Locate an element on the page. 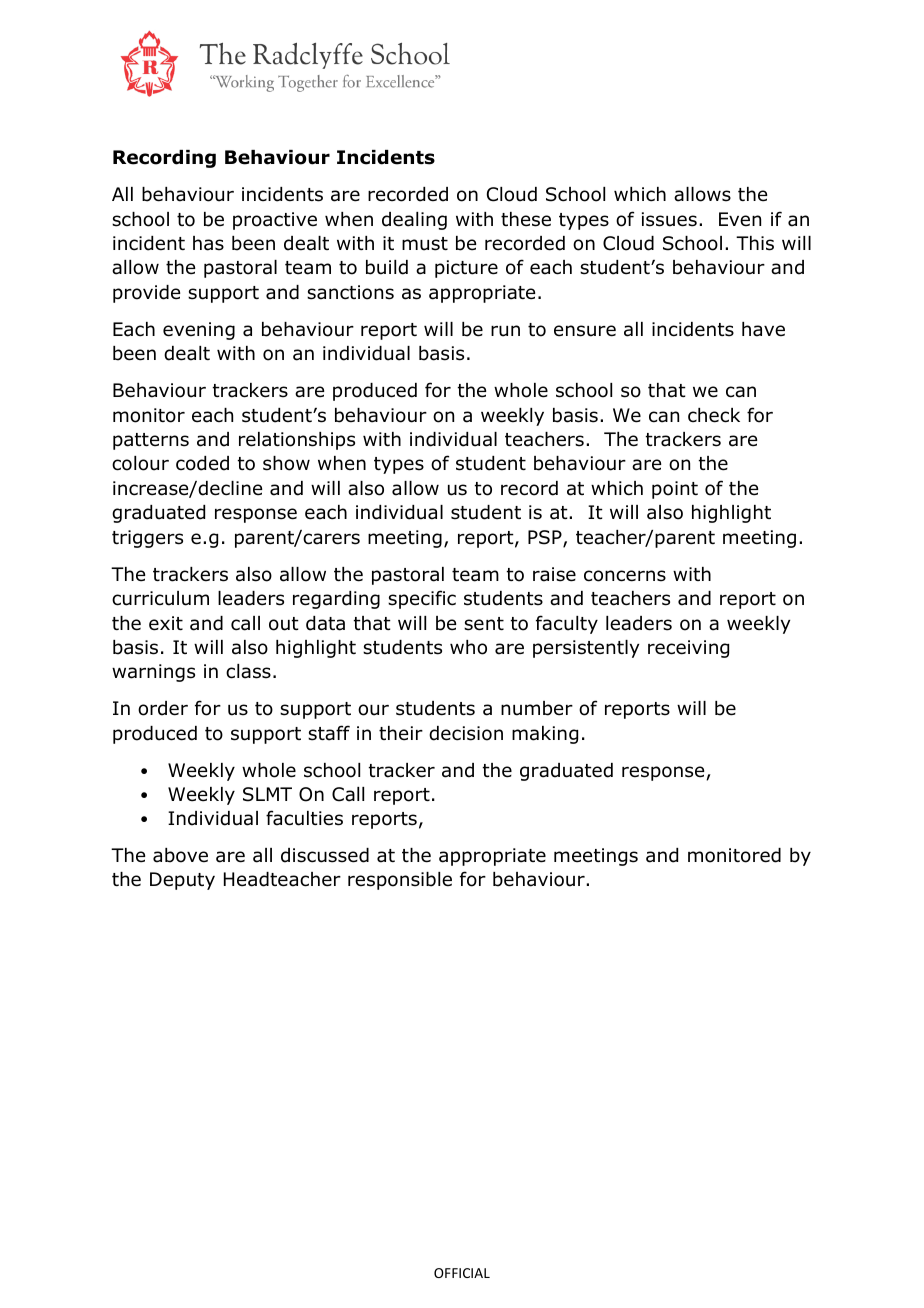 The image size is (924, 1308). responsible is located at coordinates (400, 881).
